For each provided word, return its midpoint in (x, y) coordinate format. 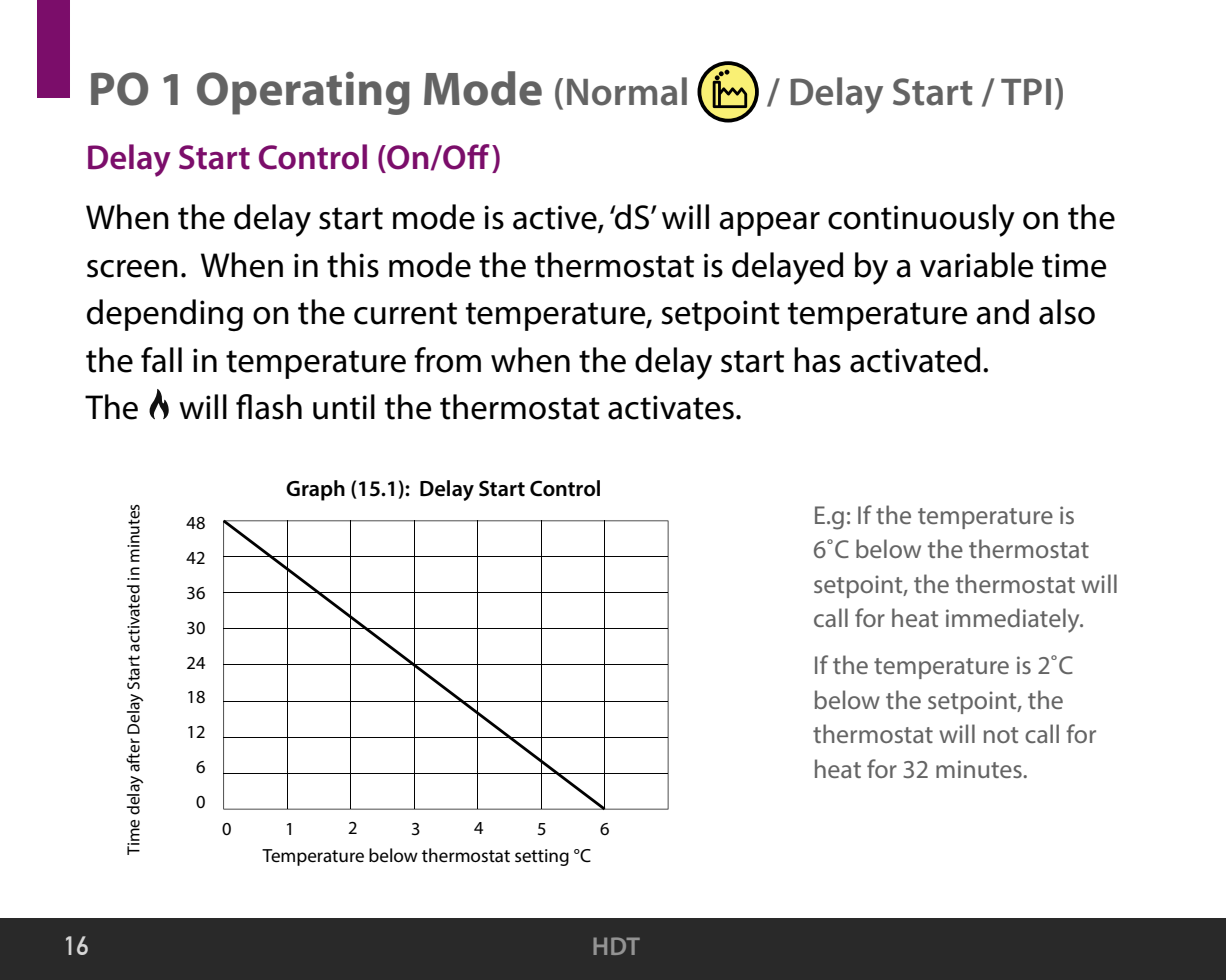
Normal (627, 91)
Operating (303, 93)
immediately (1014, 620)
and (1002, 312)
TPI (1026, 91)
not (1001, 735)
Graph (315, 490)
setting (542, 857)
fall (161, 360)
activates (671, 407)
